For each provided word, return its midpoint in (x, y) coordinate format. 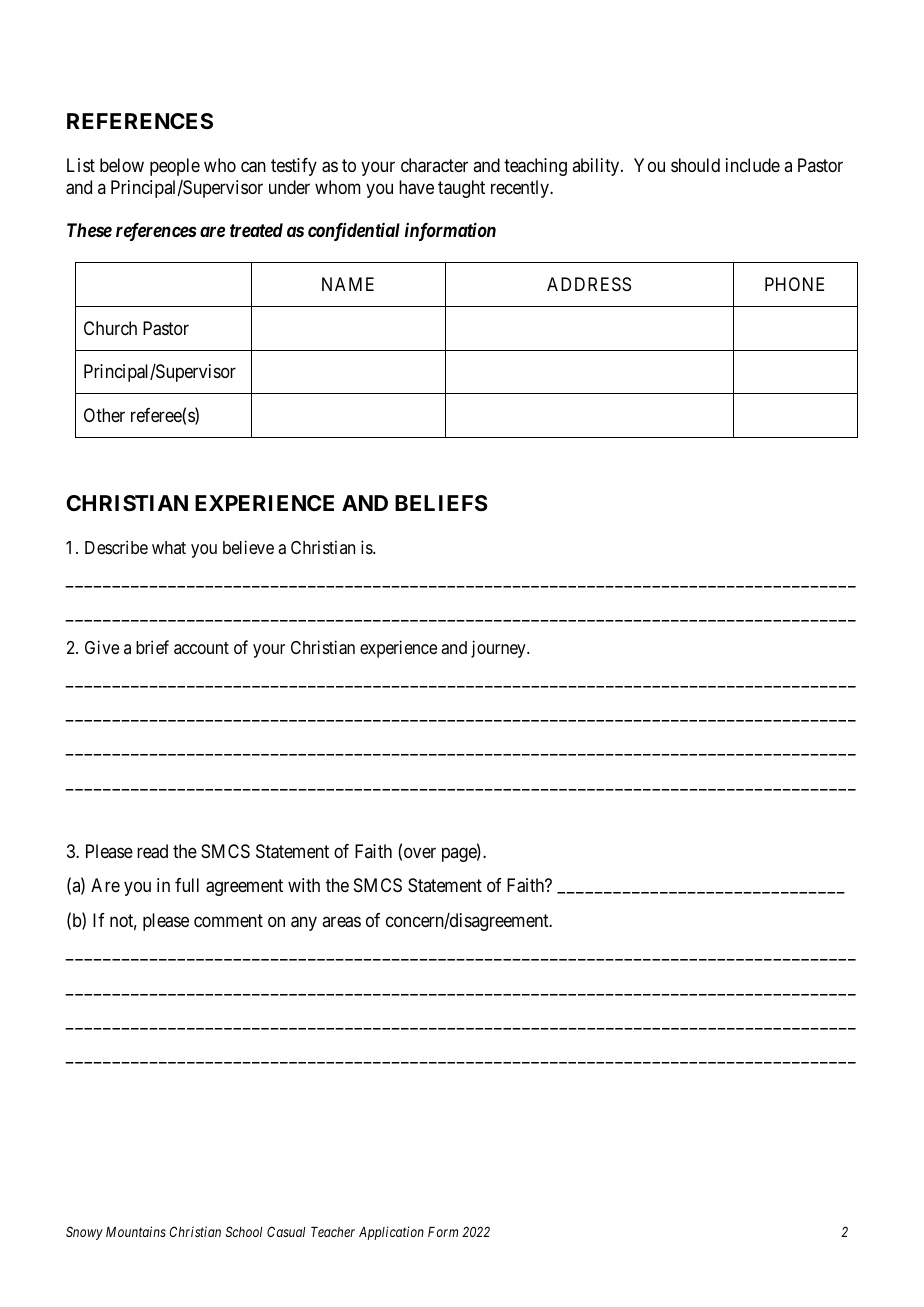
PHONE (794, 284)
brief (152, 647)
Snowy (84, 1233)
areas (341, 922)
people (175, 167)
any (304, 923)
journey (499, 649)
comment (228, 920)
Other (104, 415)
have (416, 187)
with (304, 885)
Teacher (333, 1232)
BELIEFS (441, 503)
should (695, 165)
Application (391, 1233)
